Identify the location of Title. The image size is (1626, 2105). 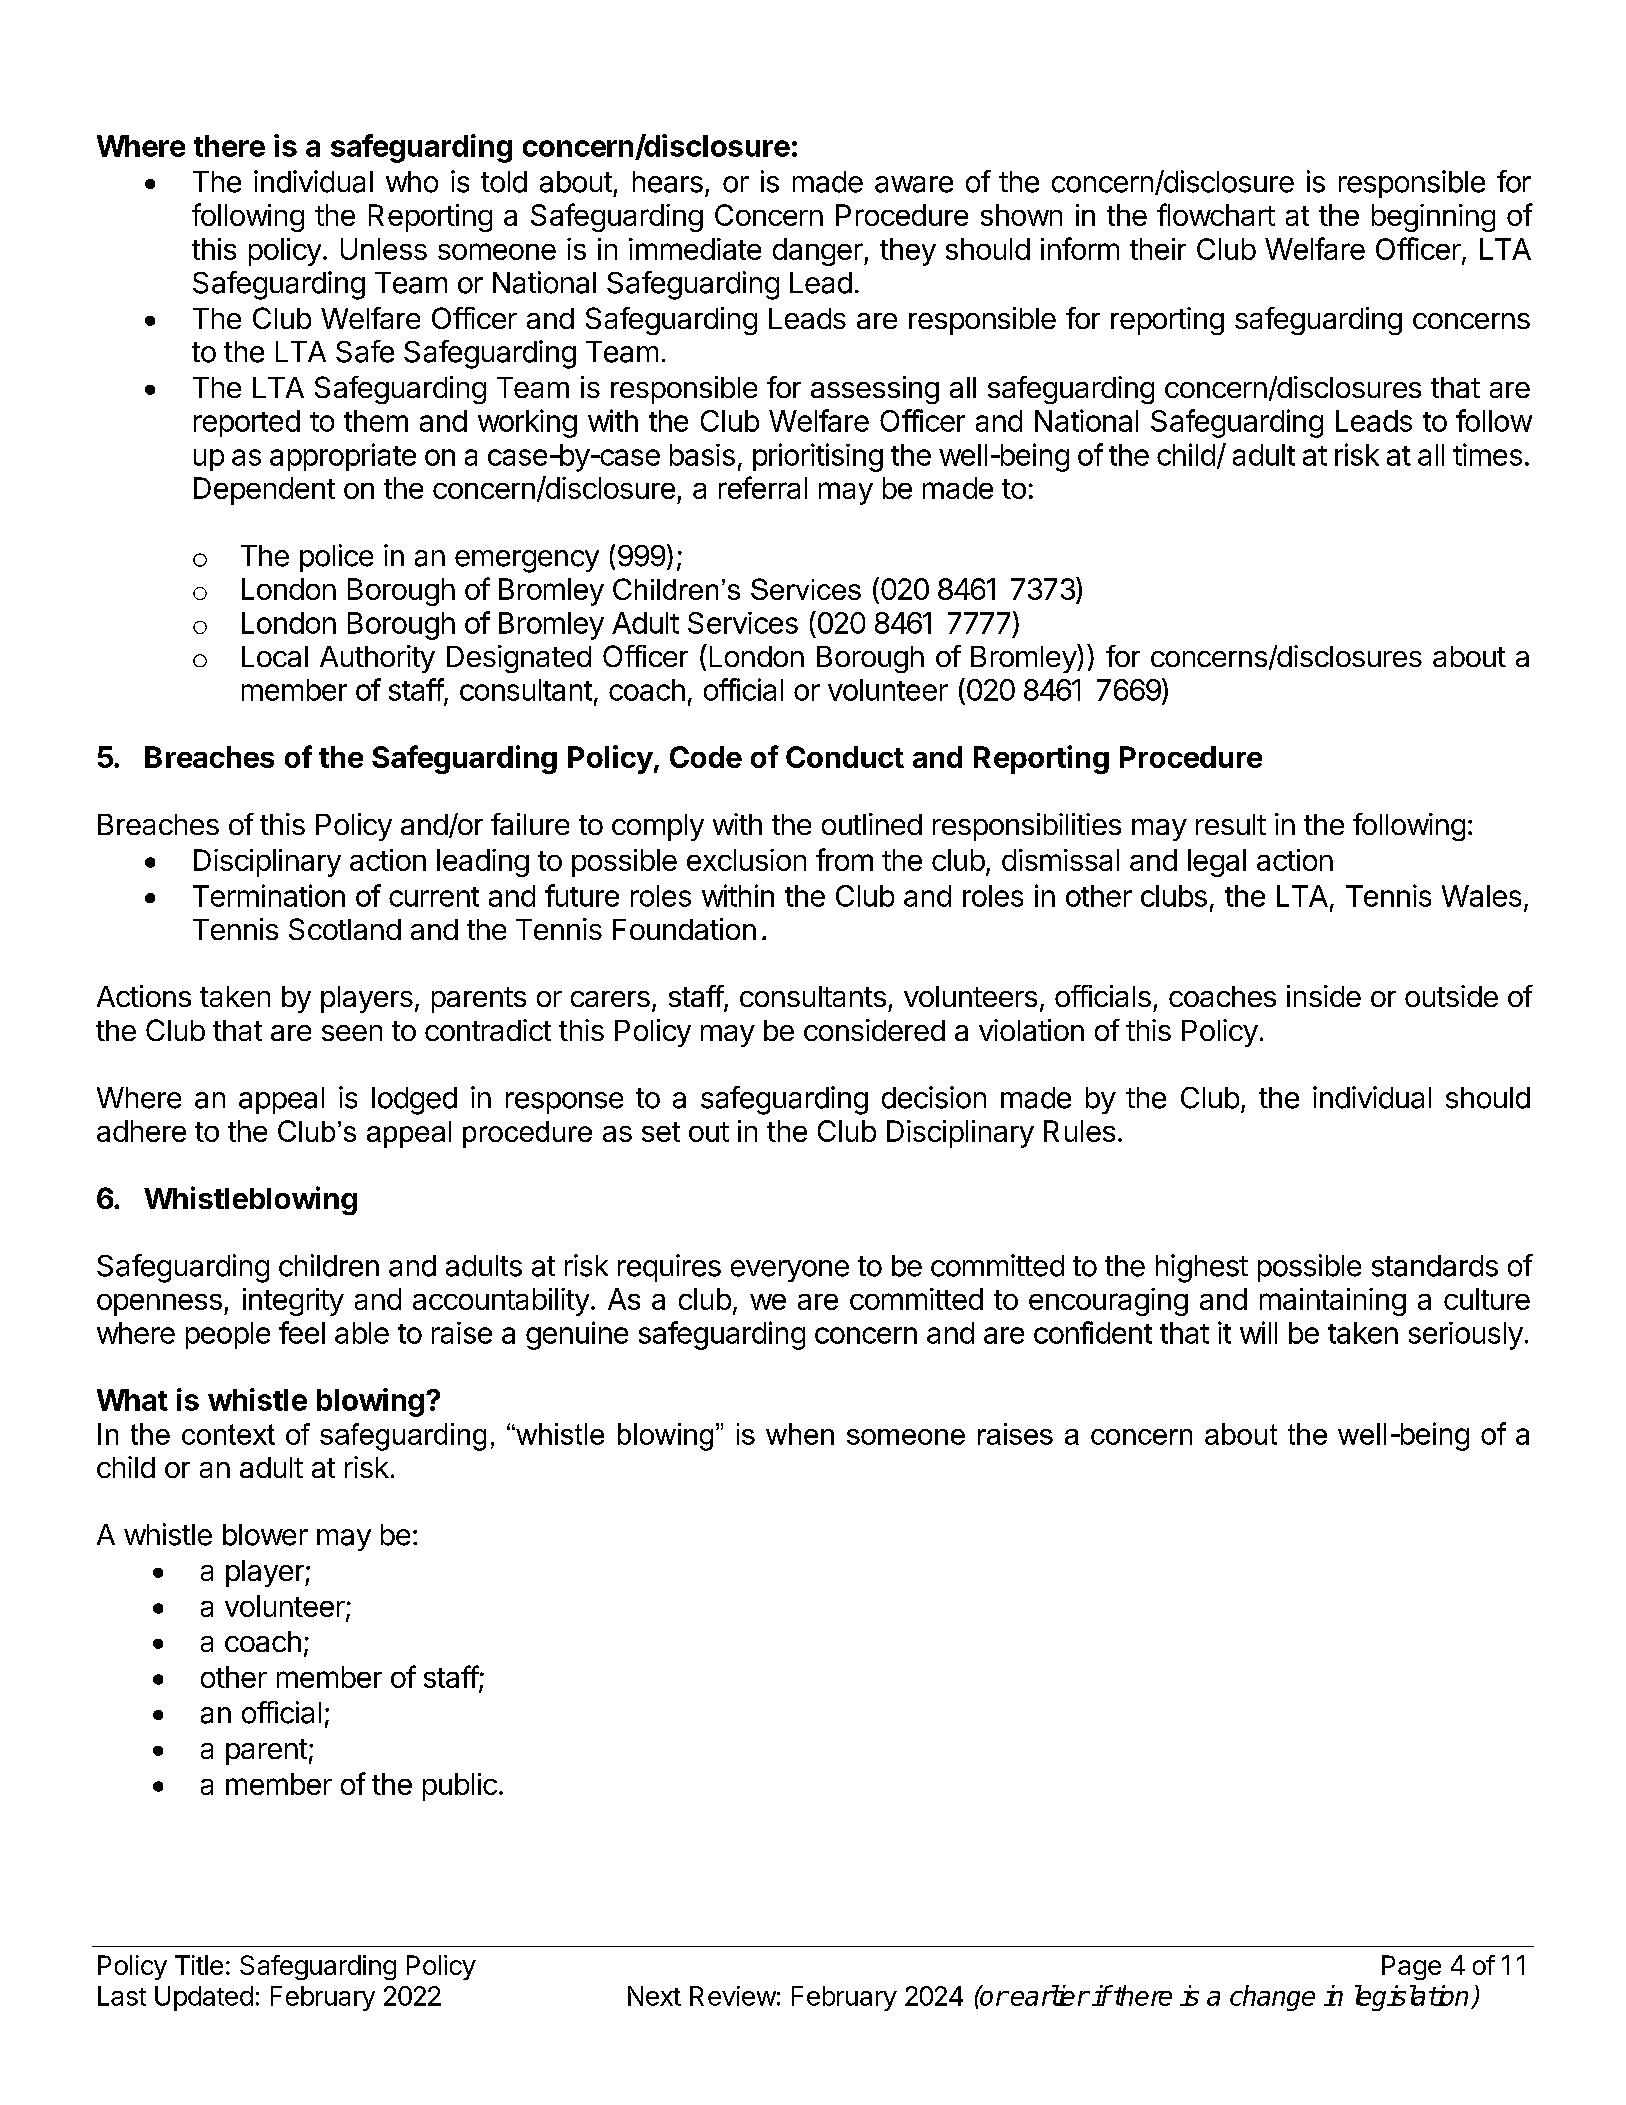
(199, 1965).
